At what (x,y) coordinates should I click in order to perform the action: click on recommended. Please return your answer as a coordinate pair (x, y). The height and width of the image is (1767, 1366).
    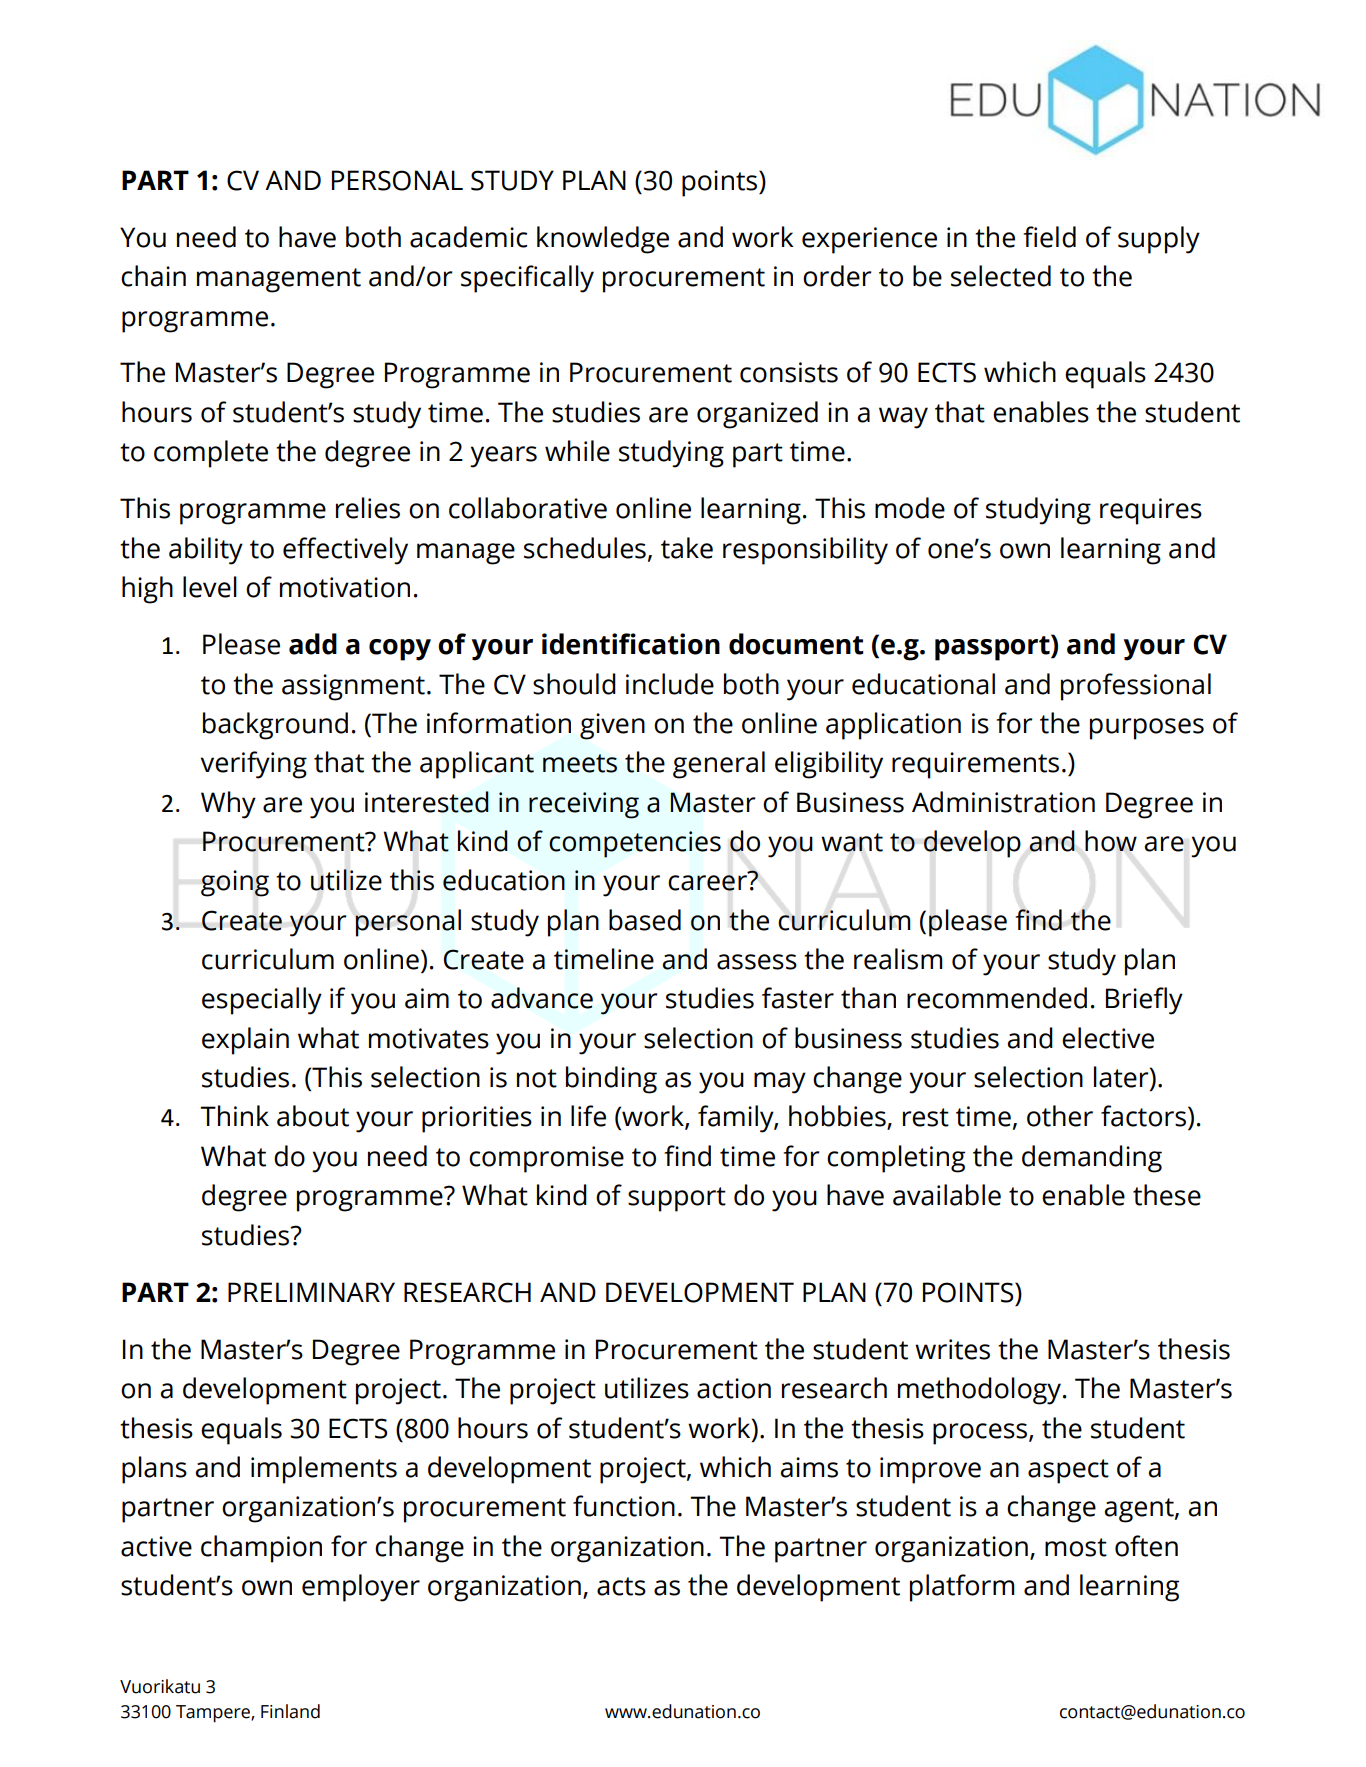
    Looking at the image, I should click on (997, 998).
